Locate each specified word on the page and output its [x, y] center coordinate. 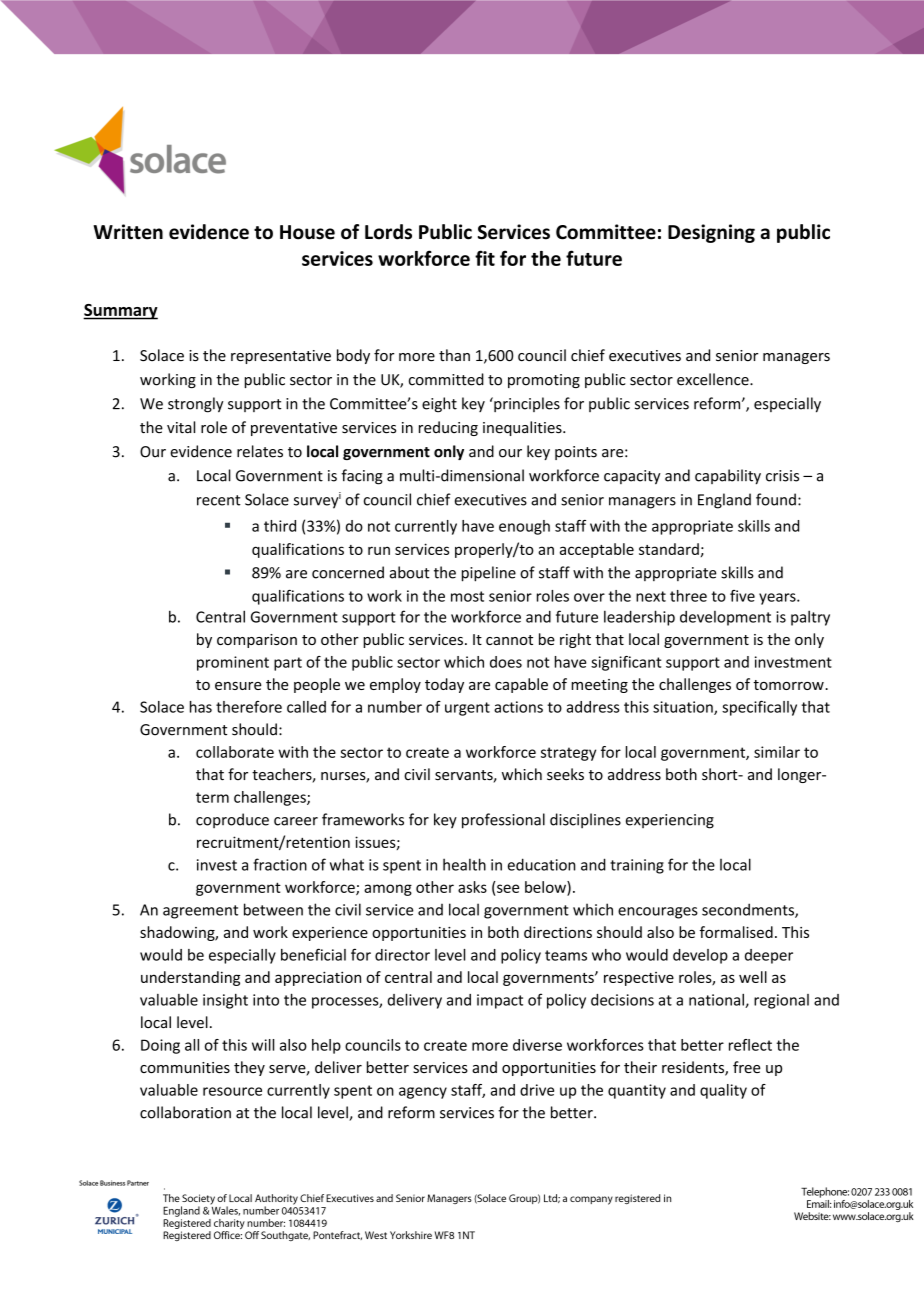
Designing [711, 233]
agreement [200, 912]
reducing [448, 428]
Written [128, 232]
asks [472, 887]
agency [423, 1093]
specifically [759, 708]
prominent [233, 663]
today [444, 685]
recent [219, 500]
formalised [736, 932]
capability [728, 477]
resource [232, 1091]
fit [485, 258]
